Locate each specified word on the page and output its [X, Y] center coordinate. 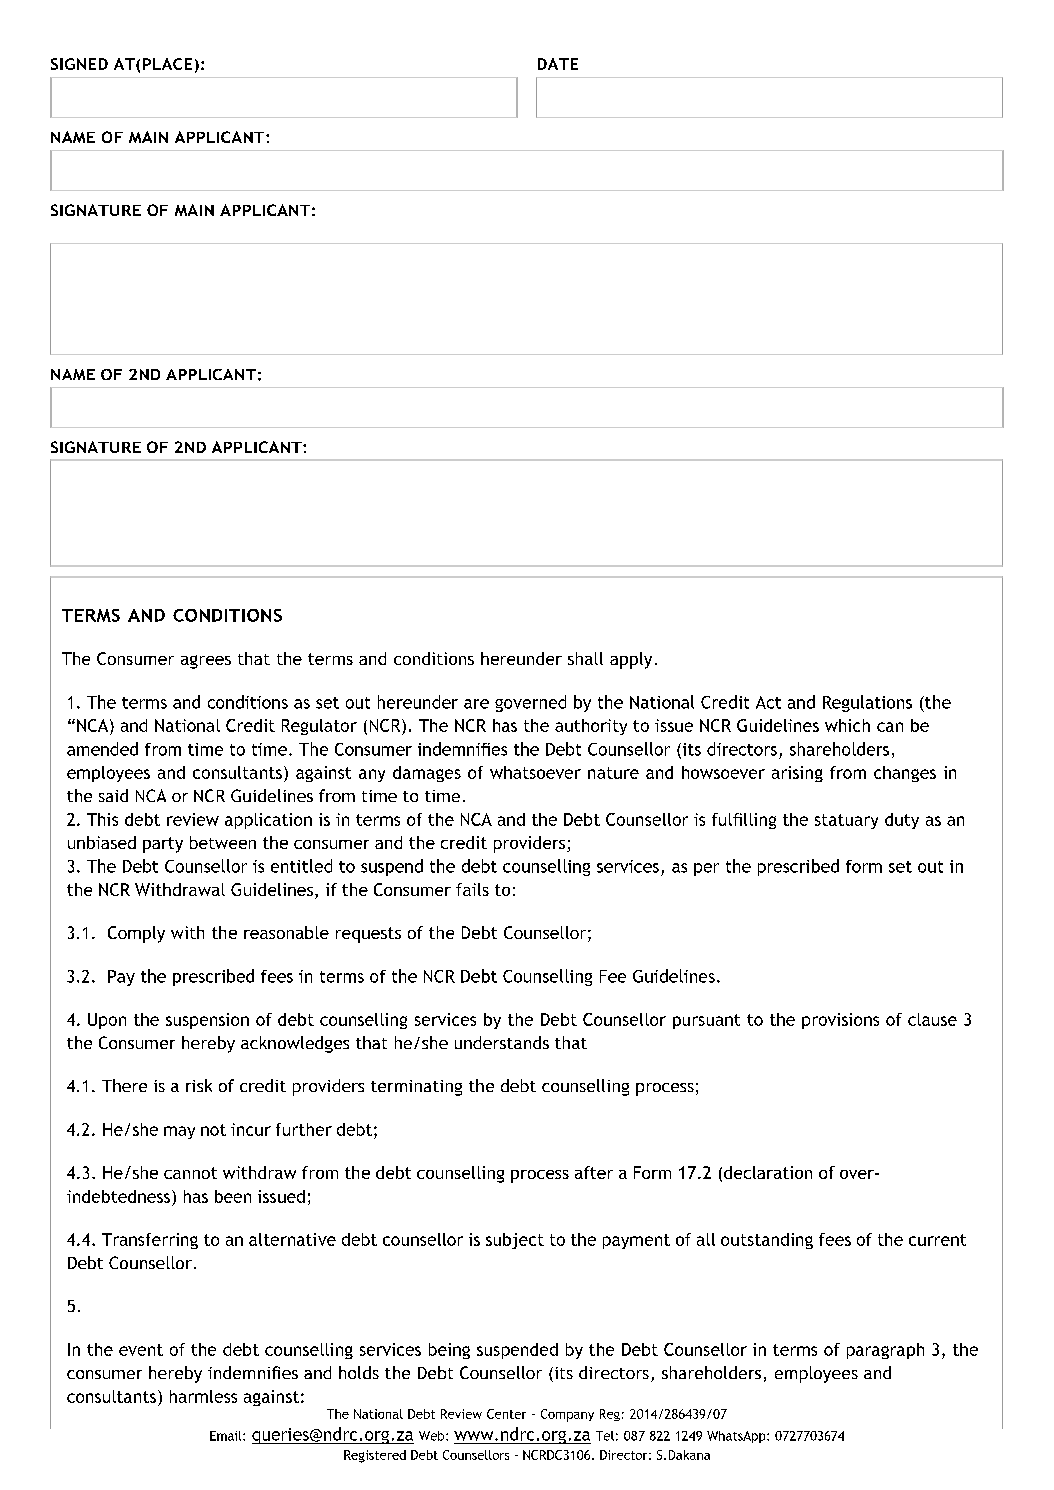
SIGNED [79, 64]
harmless [203, 1396]
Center [506, 1414]
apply [631, 660]
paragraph [885, 1351]
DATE [558, 64]
